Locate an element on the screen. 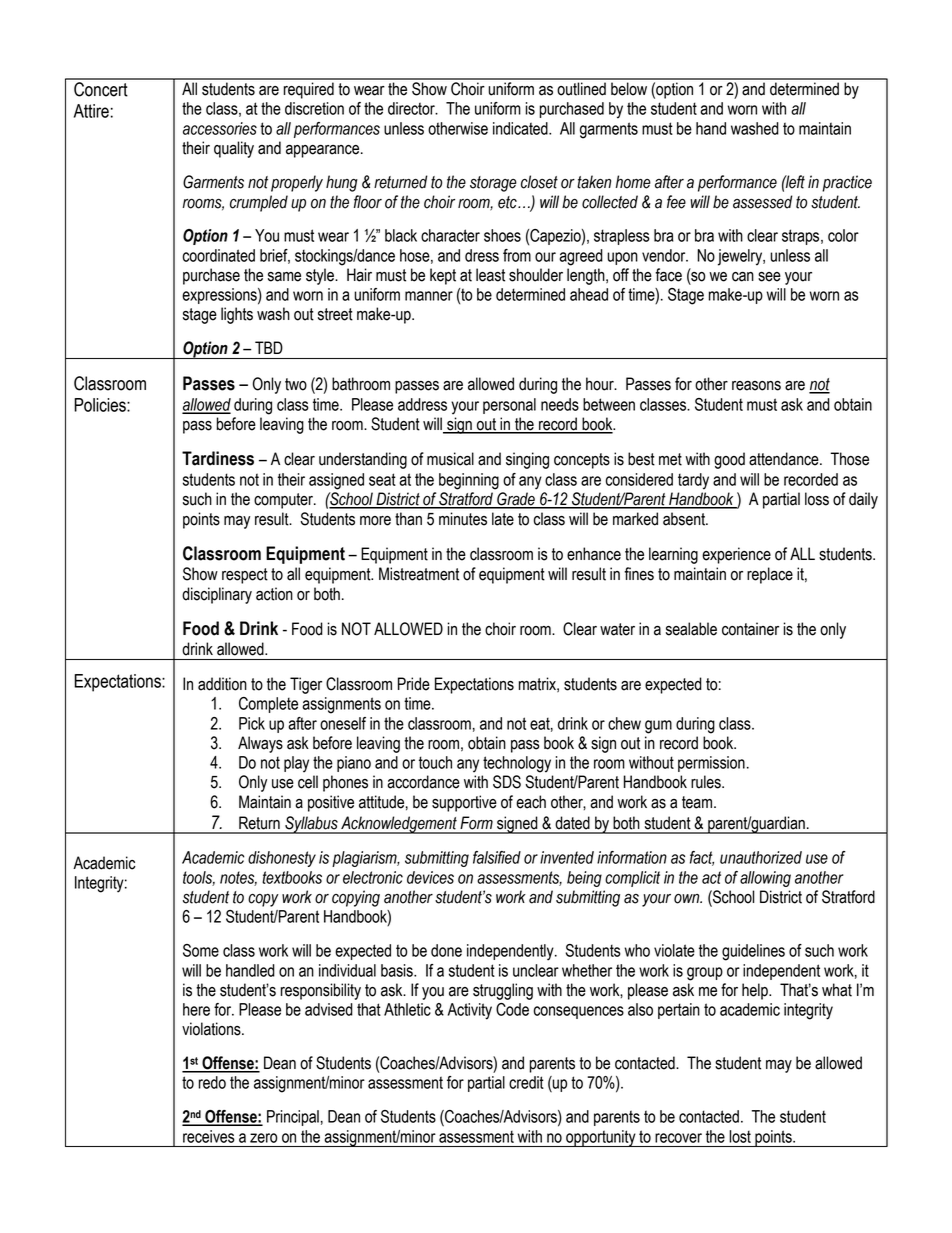  falsified is located at coordinates (497, 857).
